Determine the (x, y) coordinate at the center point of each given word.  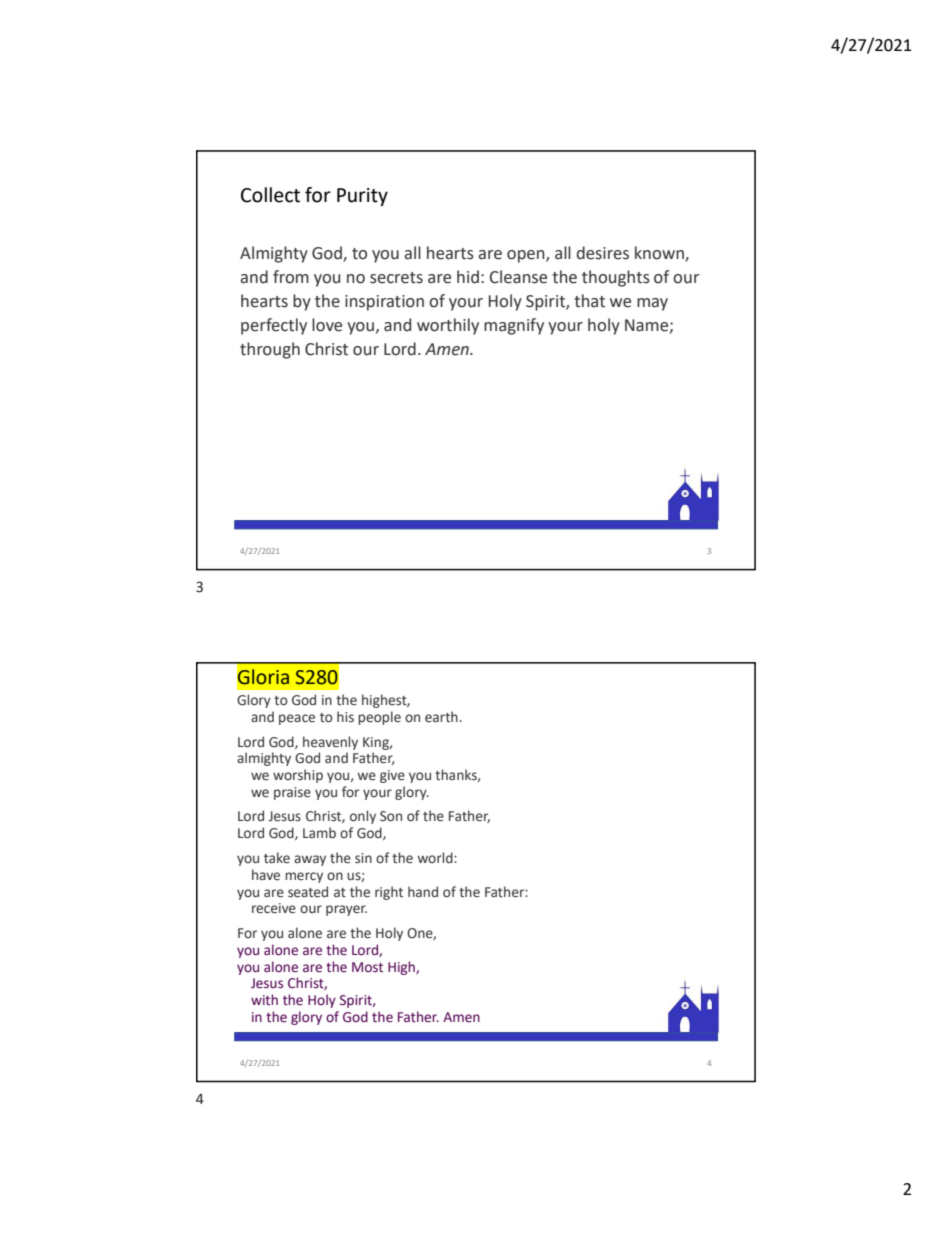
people (379, 718)
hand (423, 891)
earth (441, 717)
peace (297, 719)
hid (468, 277)
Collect (270, 195)
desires (603, 253)
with (264, 999)
